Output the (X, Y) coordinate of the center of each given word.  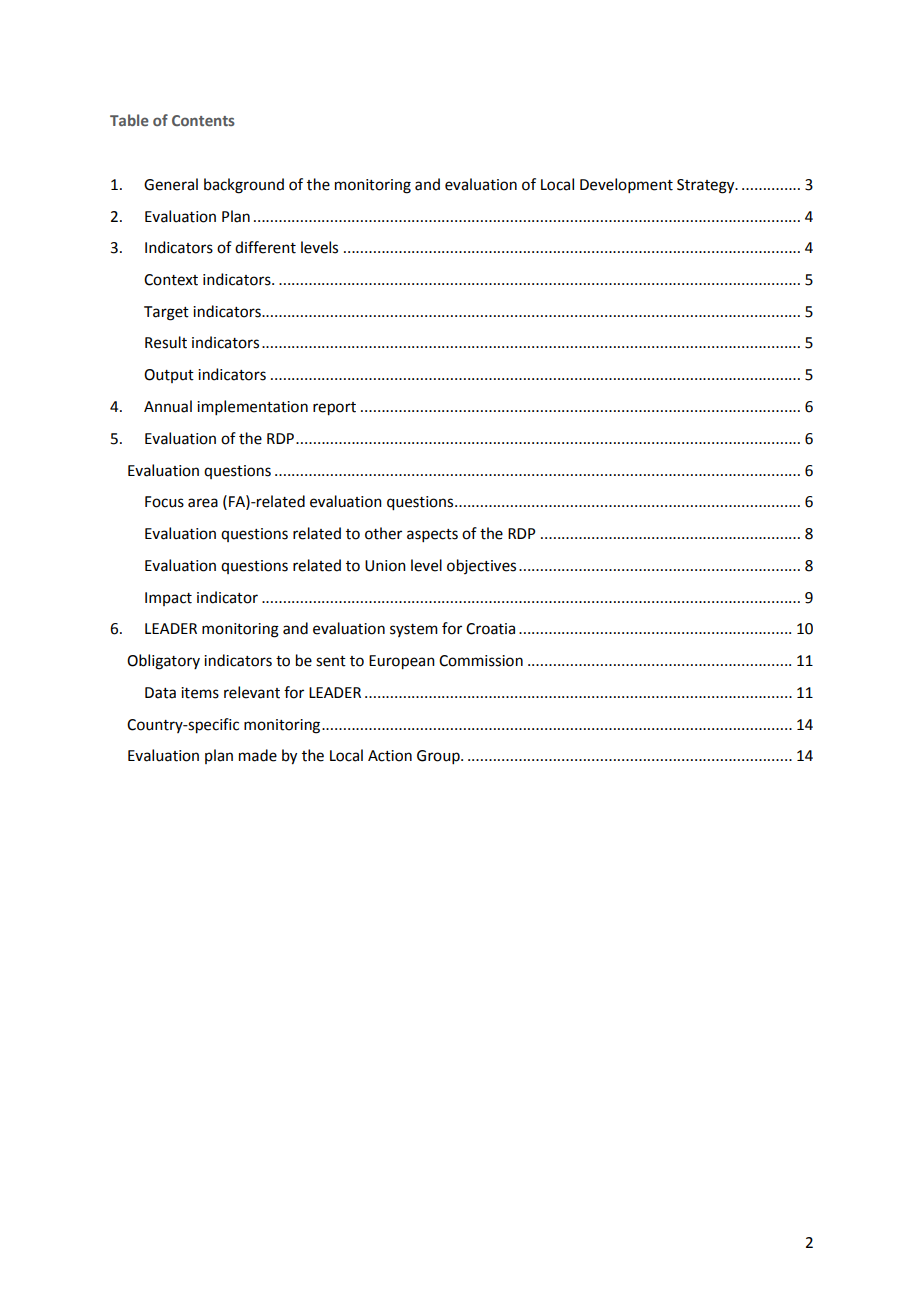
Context (171, 280)
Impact (168, 599)
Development (626, 185)
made (258, 755)
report (334, 409)
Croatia (490, 629)
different (265, 247)
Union (385, 566)
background (244, 186)
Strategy (707, 186)
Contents (203, 120)
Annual (168, 406)
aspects (432, 535)
